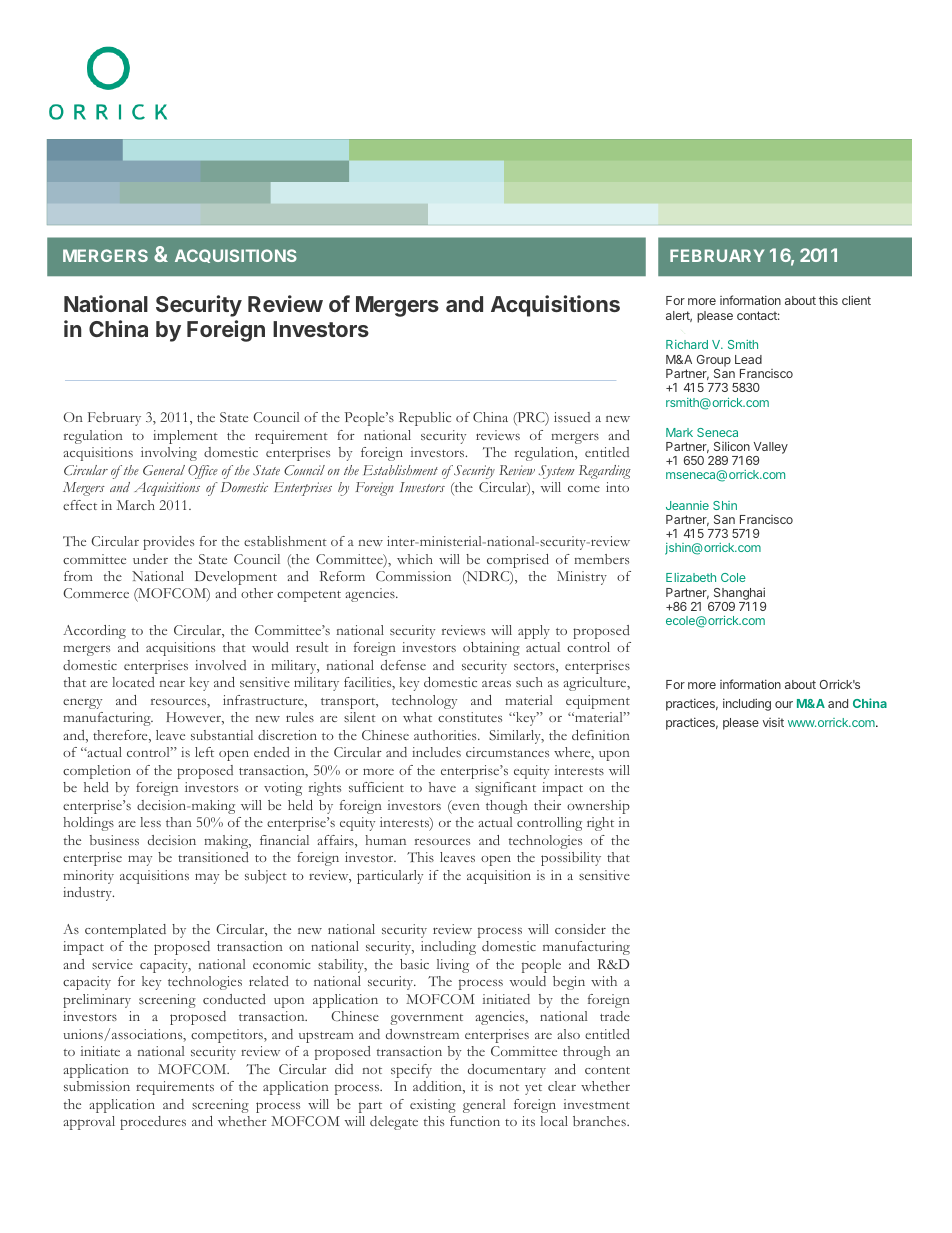 The width and height of the document is (952, 1233). Describe the element at coordinates (748, 359) in the document. I see `Lead` at that location.
